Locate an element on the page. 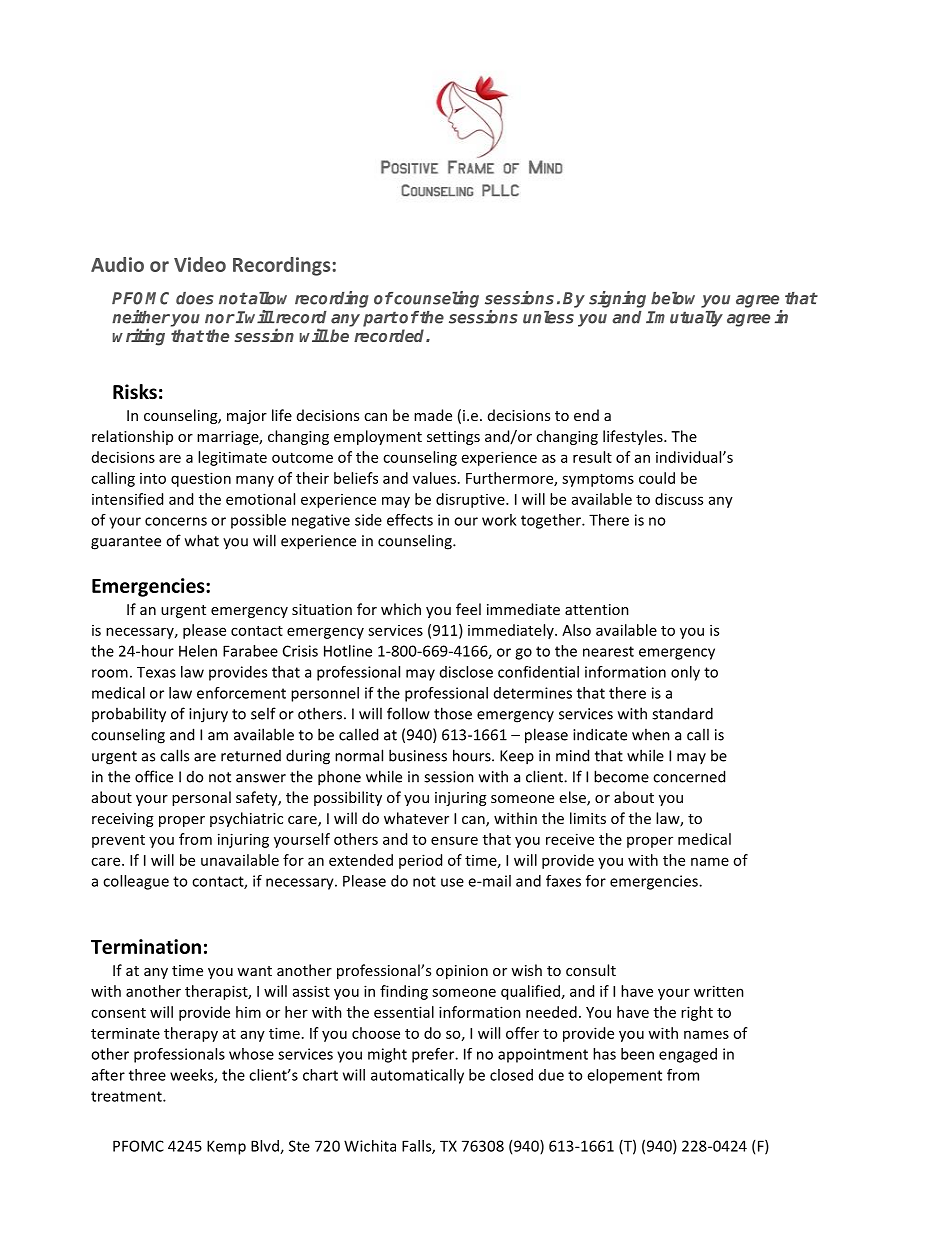 The image size is (952, 1233). does is located at coordinates (195, 298).
